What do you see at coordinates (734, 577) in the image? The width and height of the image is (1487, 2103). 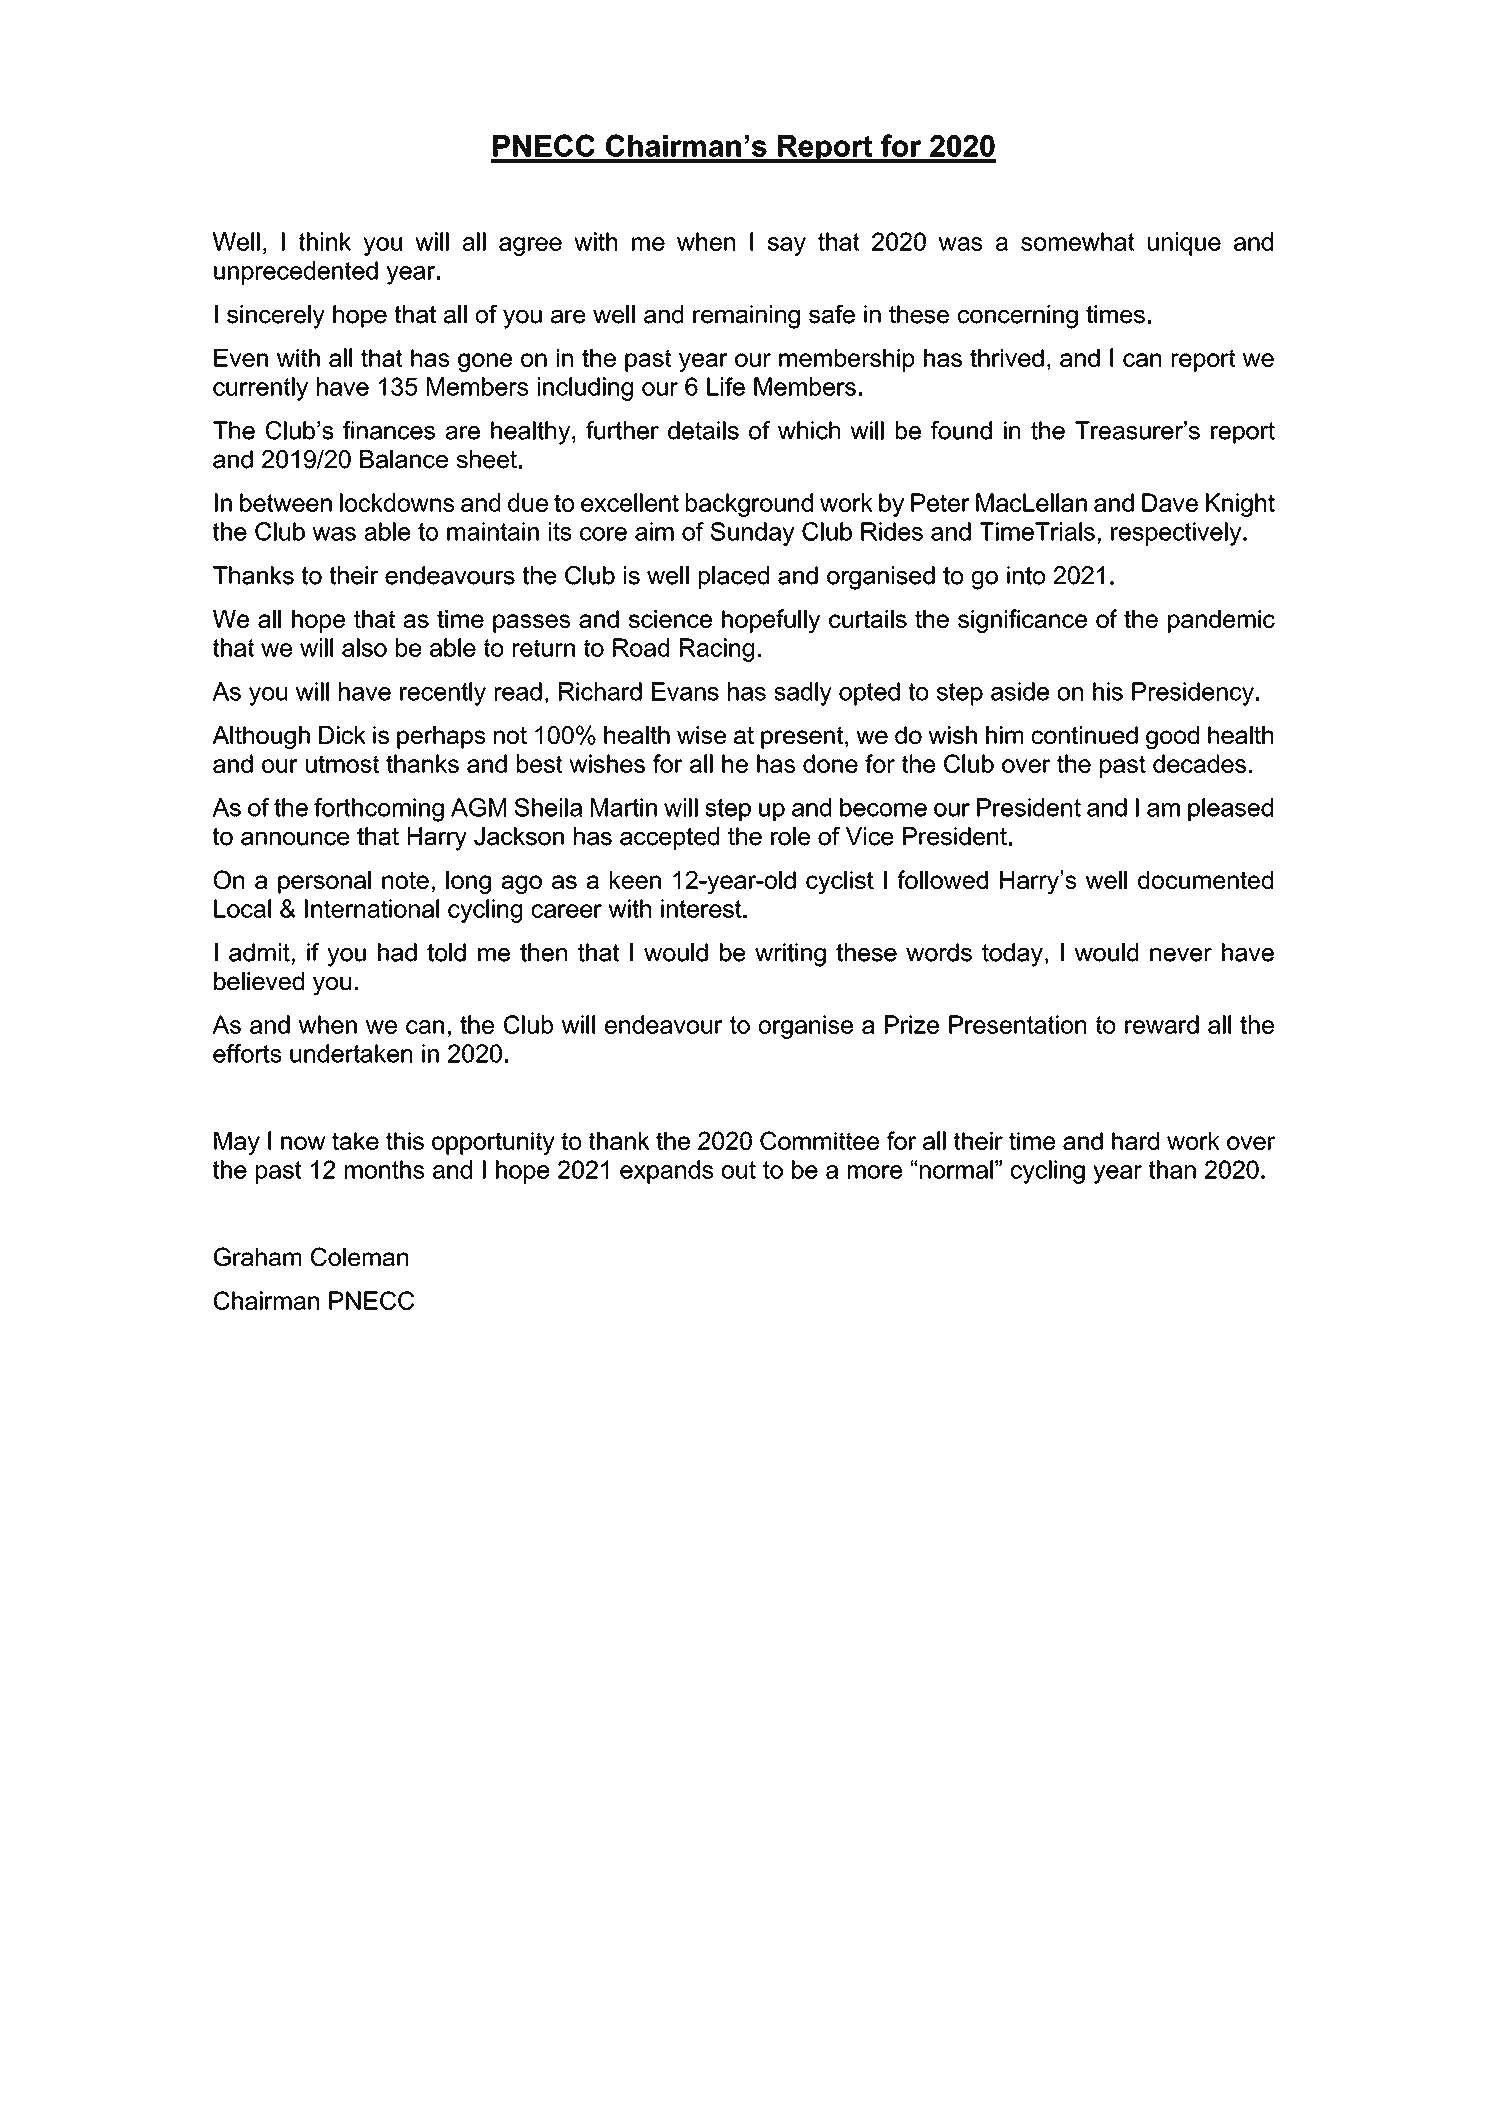 I see `placed` at bounding box center [734, 577].
